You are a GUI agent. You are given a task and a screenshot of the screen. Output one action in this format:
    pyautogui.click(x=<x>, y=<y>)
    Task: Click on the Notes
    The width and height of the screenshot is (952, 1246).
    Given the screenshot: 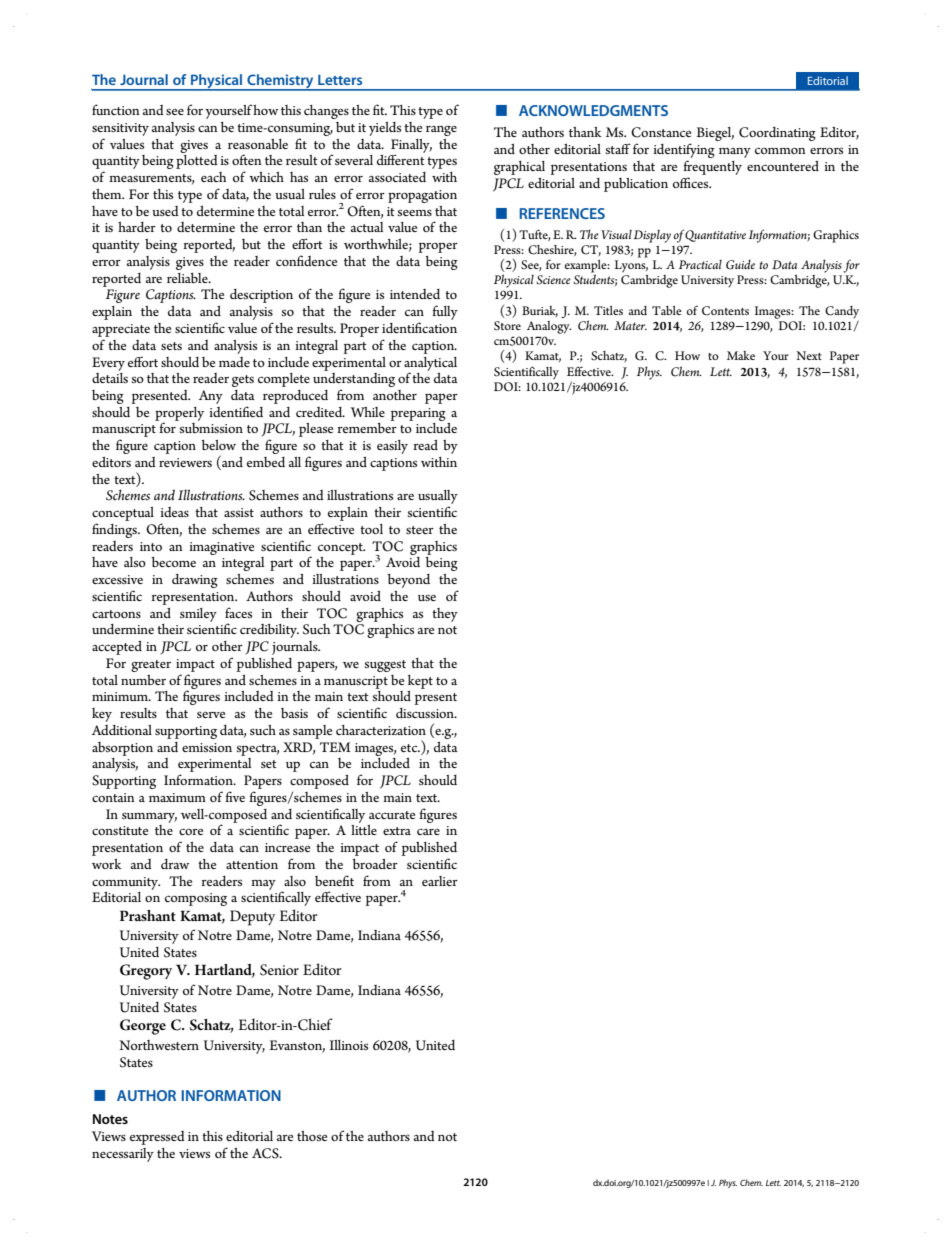 What is the action you would take?
    pyautogui.click(x=110, y=1119)
